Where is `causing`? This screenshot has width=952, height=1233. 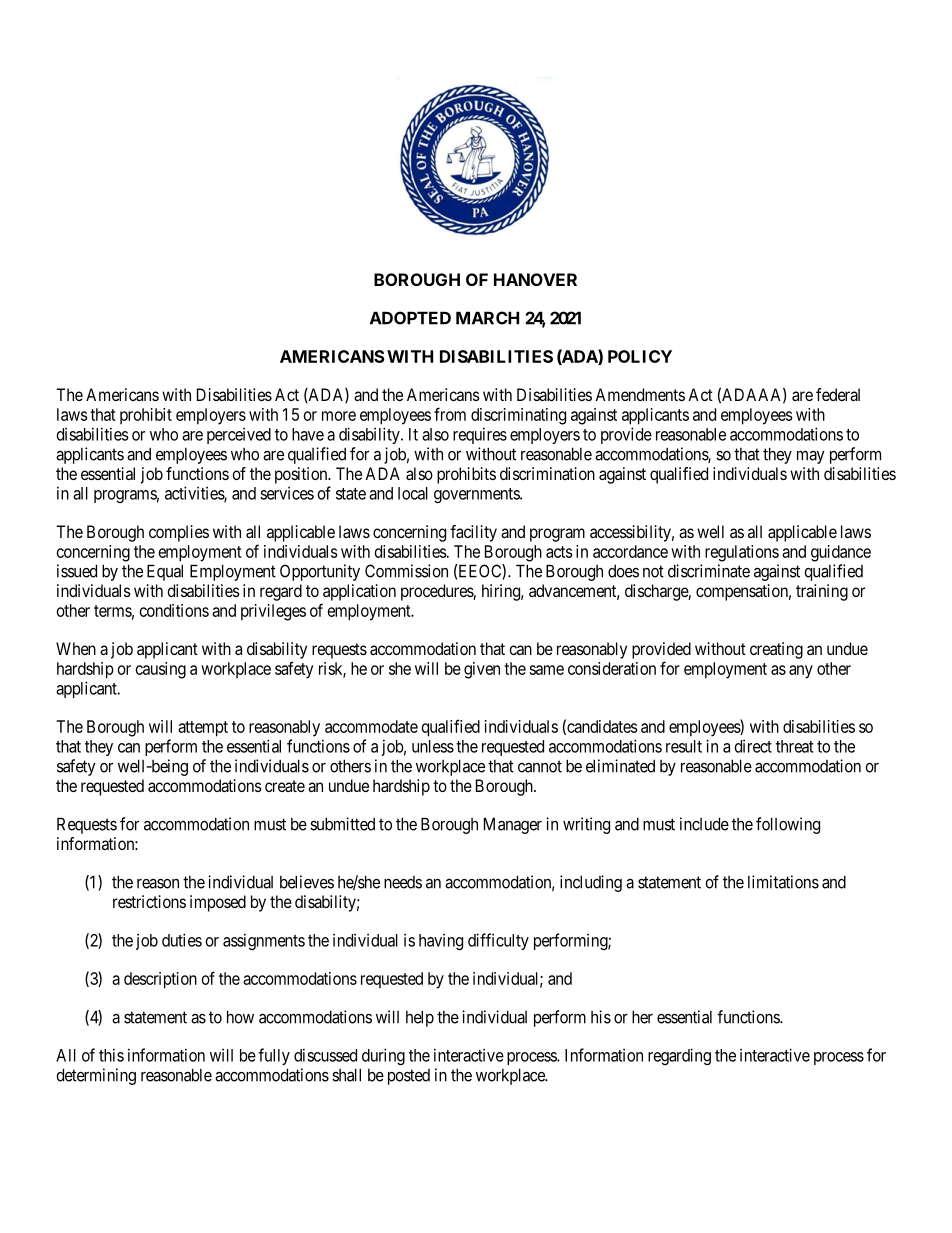
causing is located at coordinates (161, 670).
